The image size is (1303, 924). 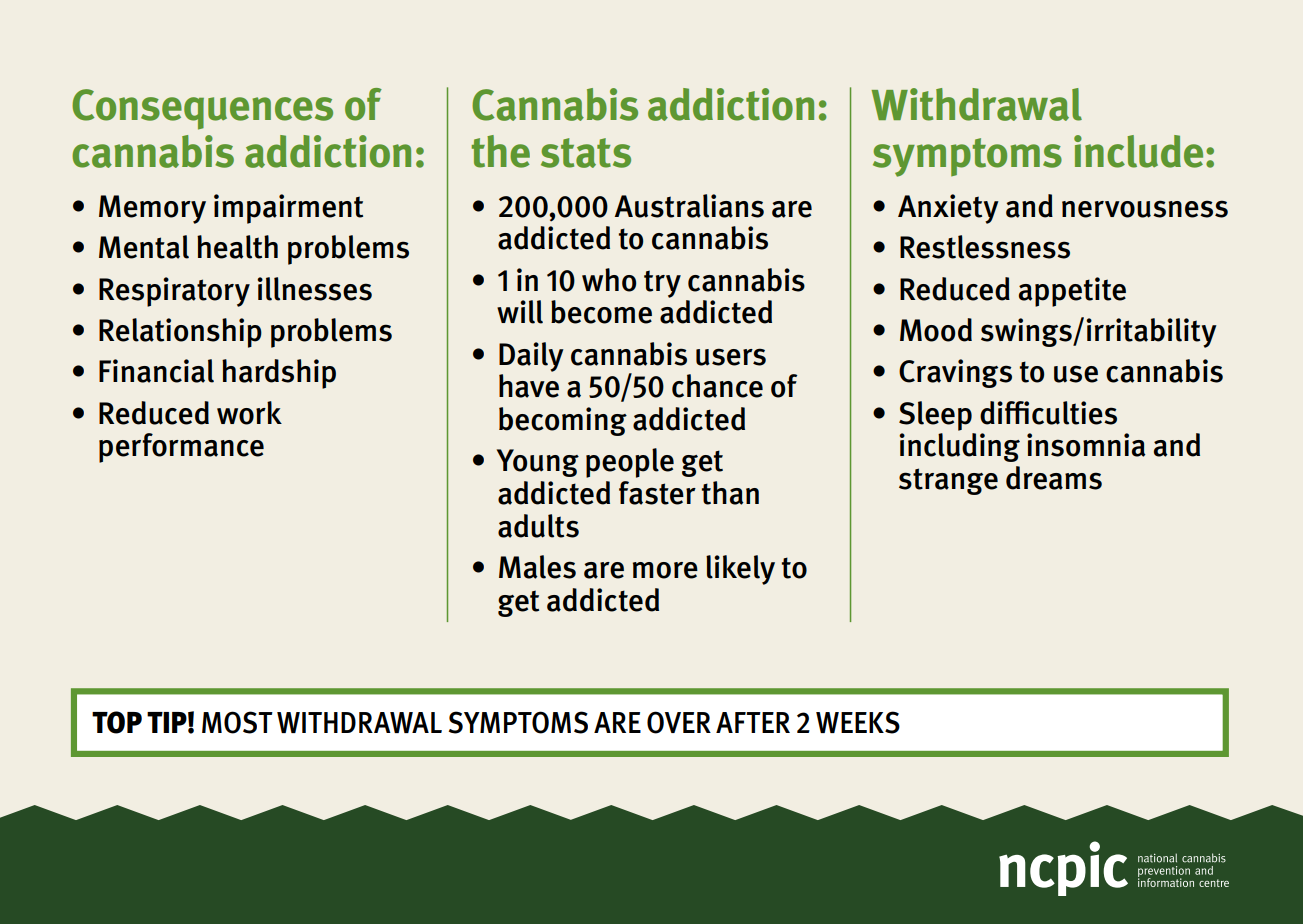 I want to click on health, so click(x=237, y=247).
